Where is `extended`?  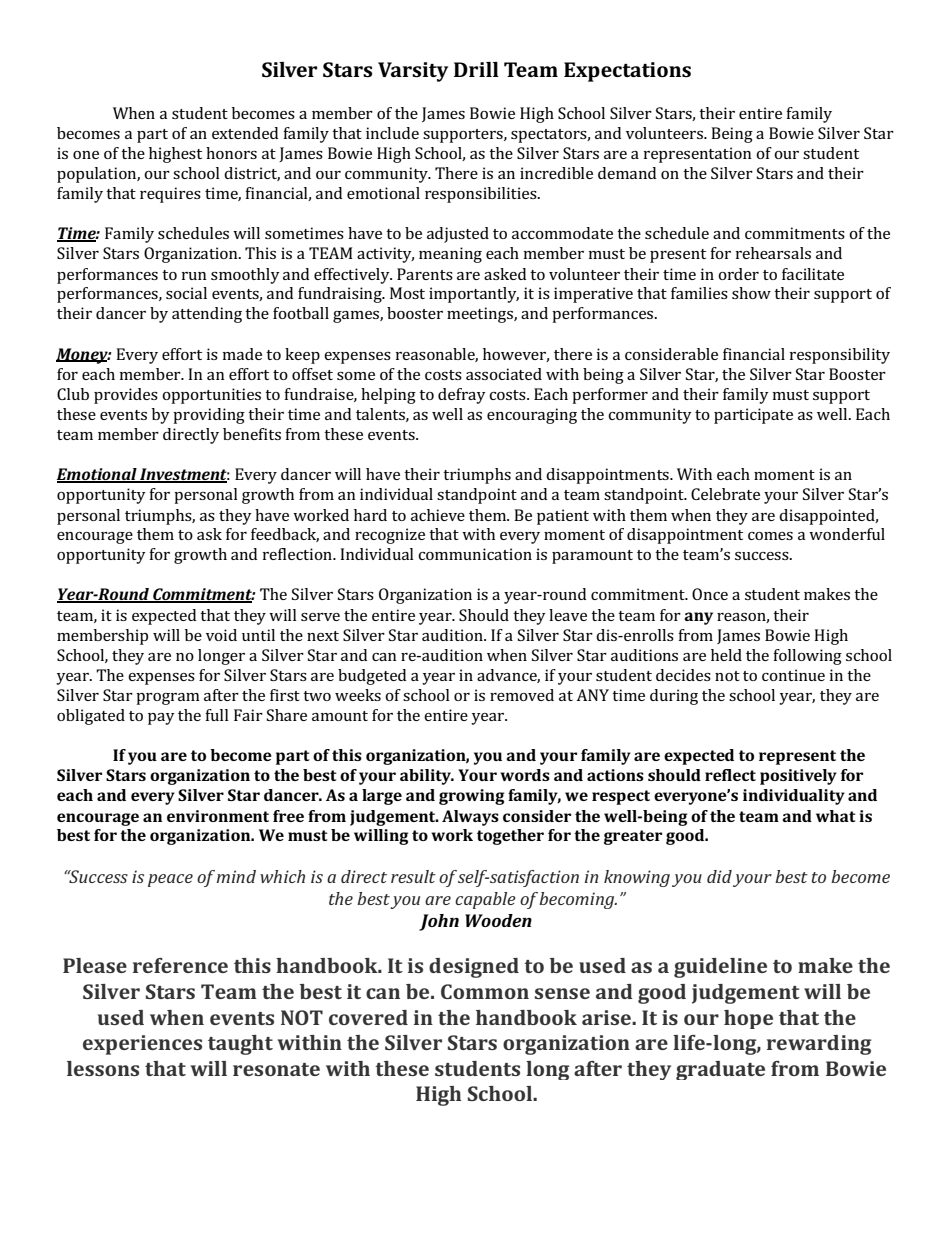
extended is located at coordinates (245, 133).
